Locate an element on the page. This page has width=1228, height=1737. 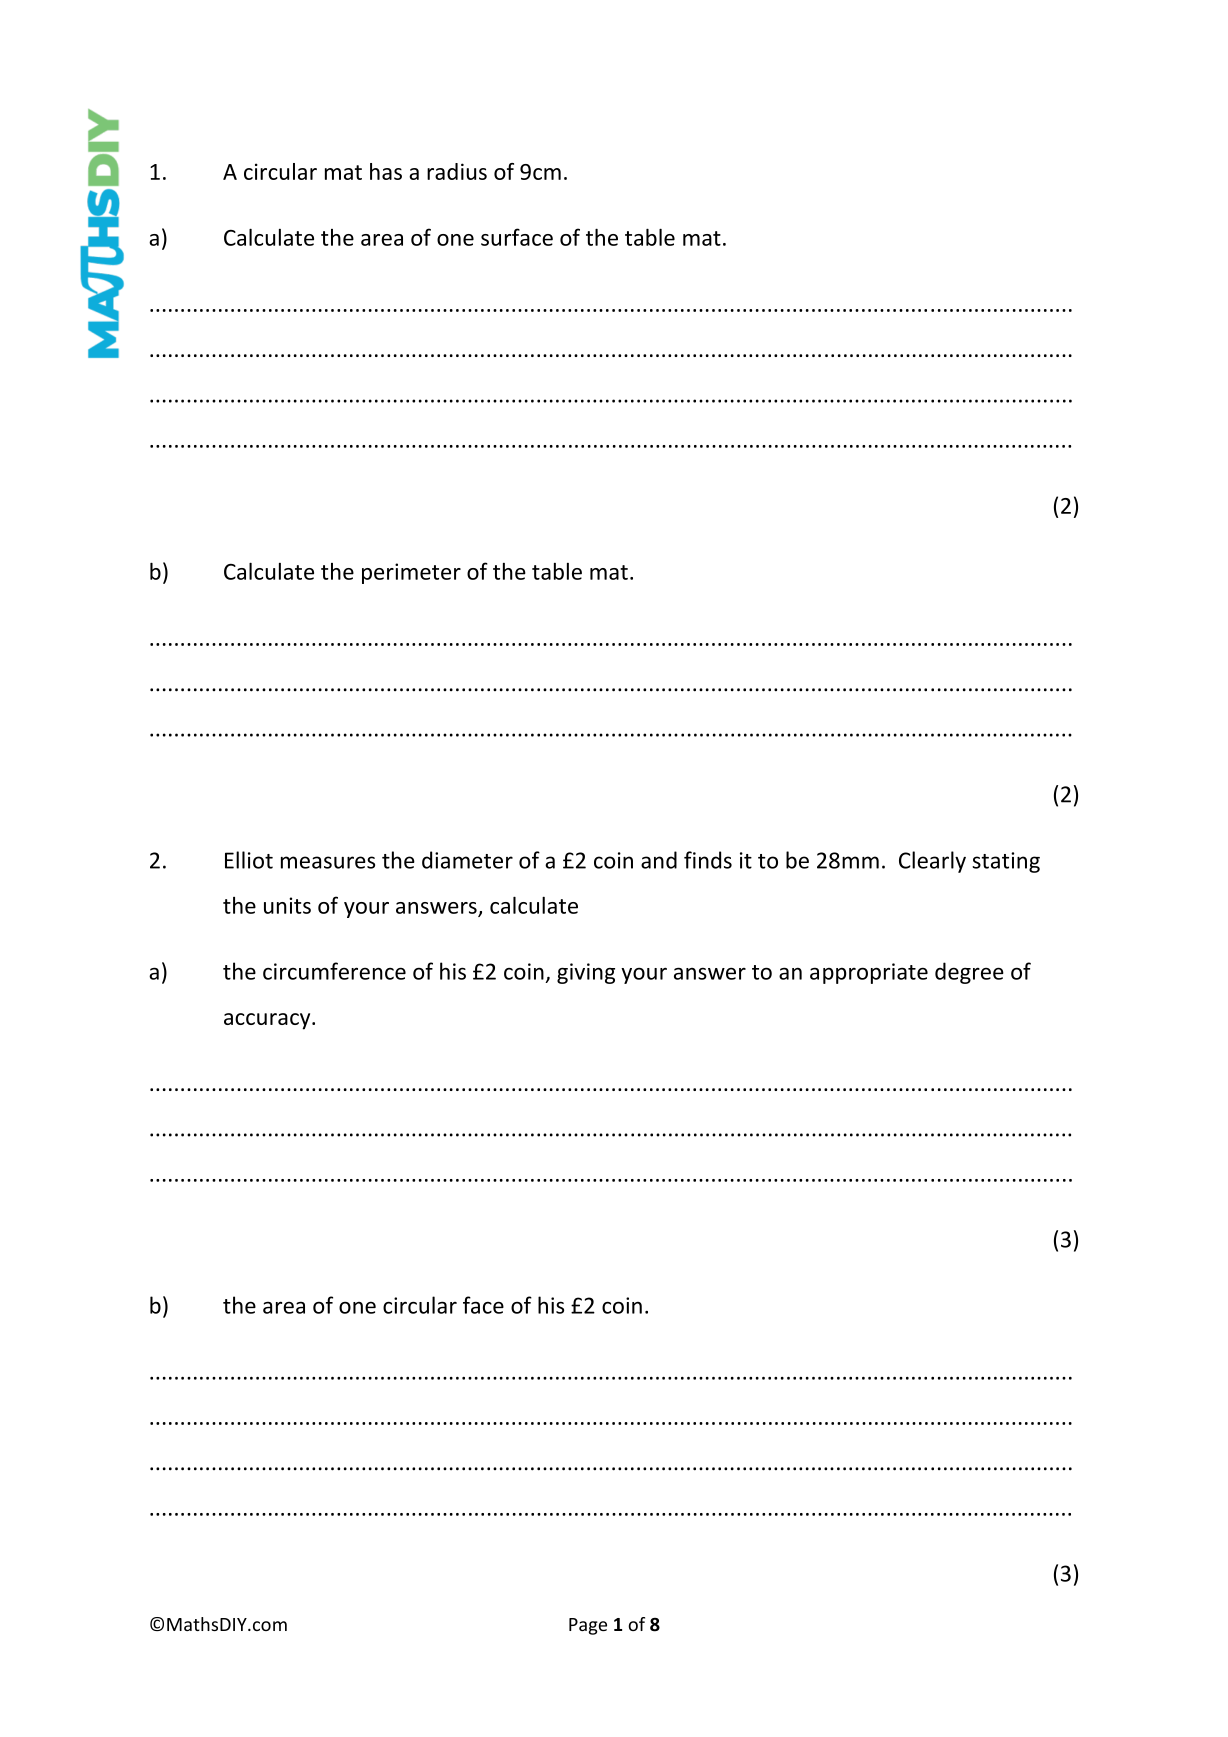
Page is located at coordinates (588, 1626).
